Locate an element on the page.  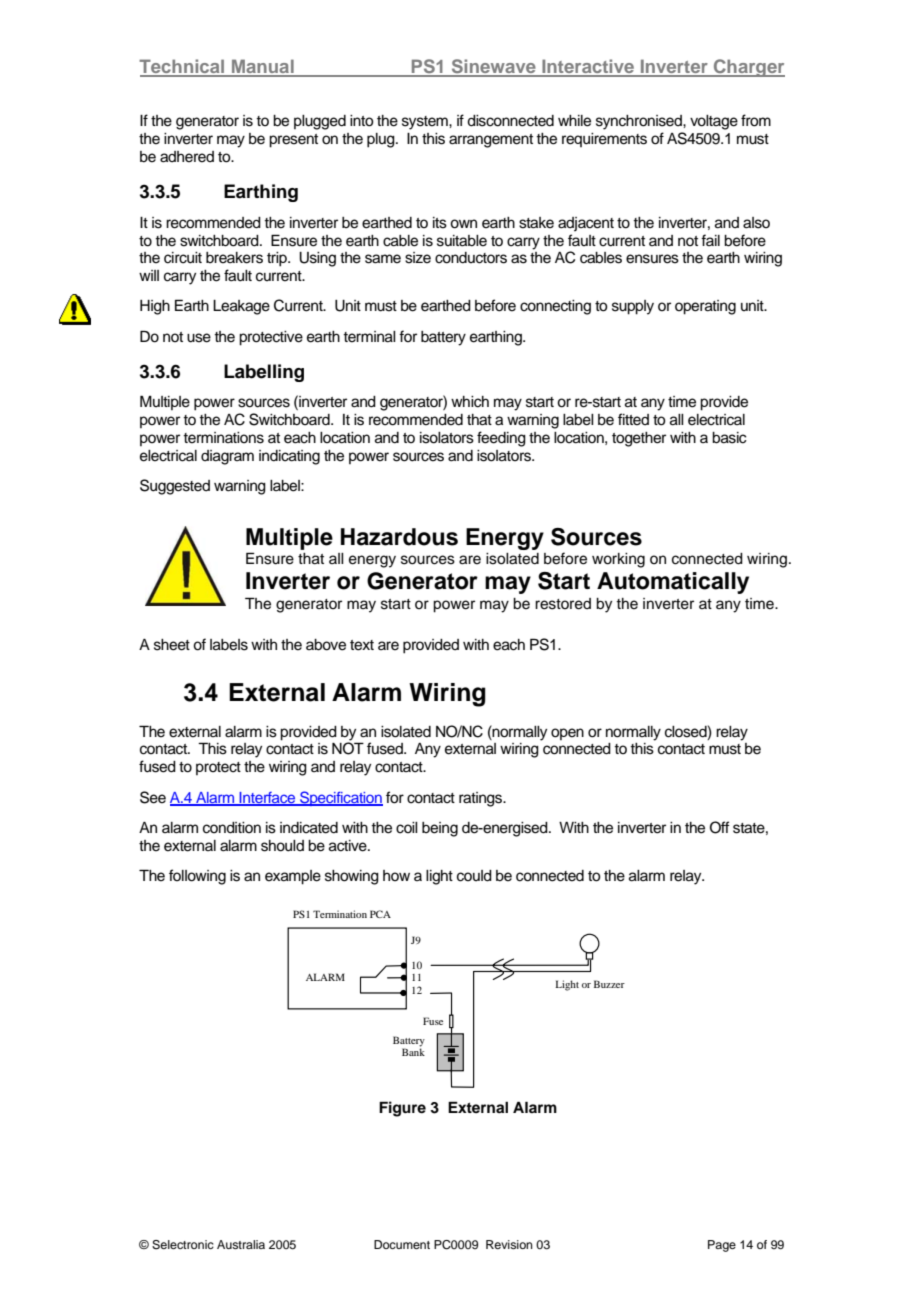
text is located at coordinates (362, 645).
